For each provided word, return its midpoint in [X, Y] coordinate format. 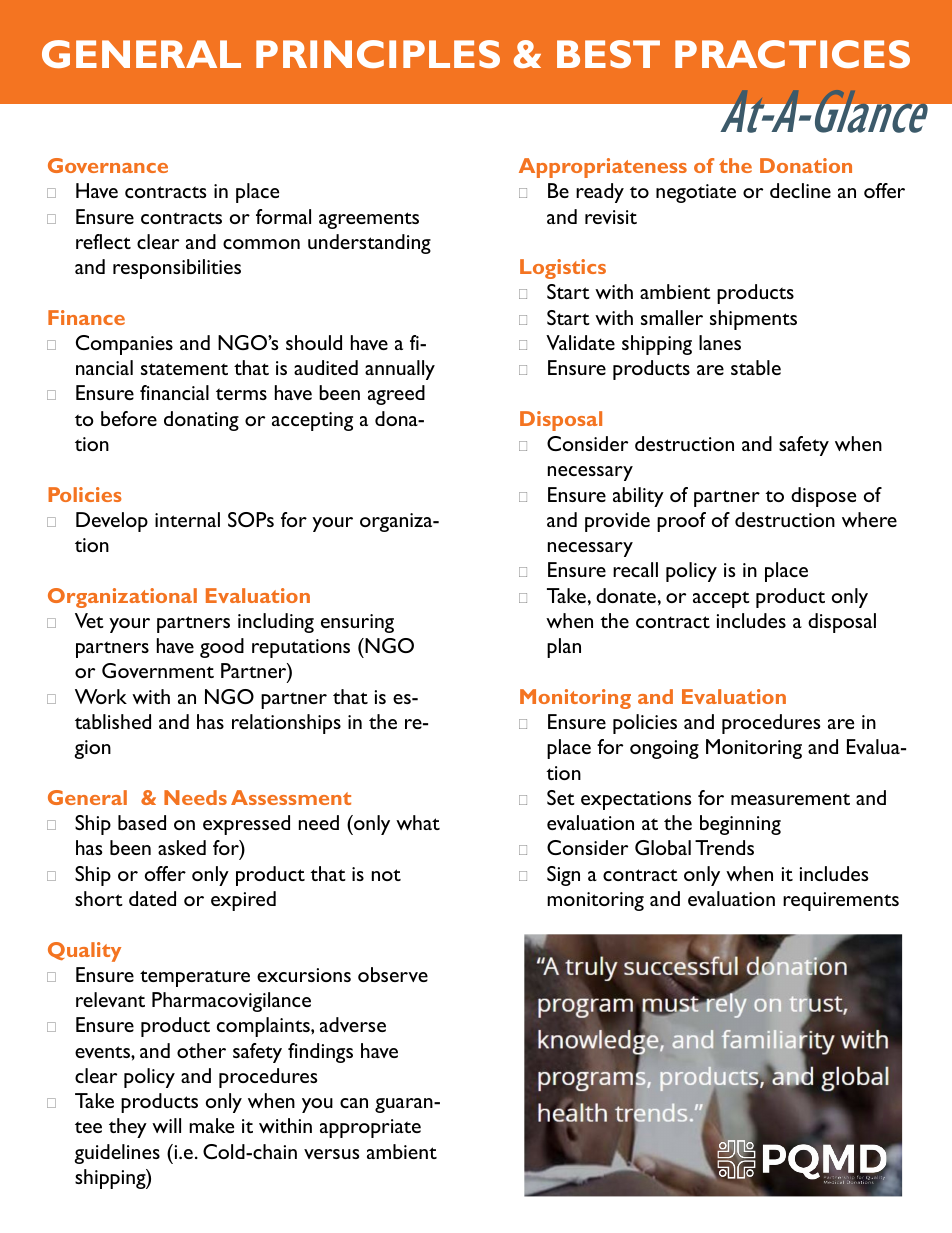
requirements [841, 901]
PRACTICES [792, 54]
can [354, 1103]
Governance [108, 165]
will [166, 1125]
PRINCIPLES [378, 54]
